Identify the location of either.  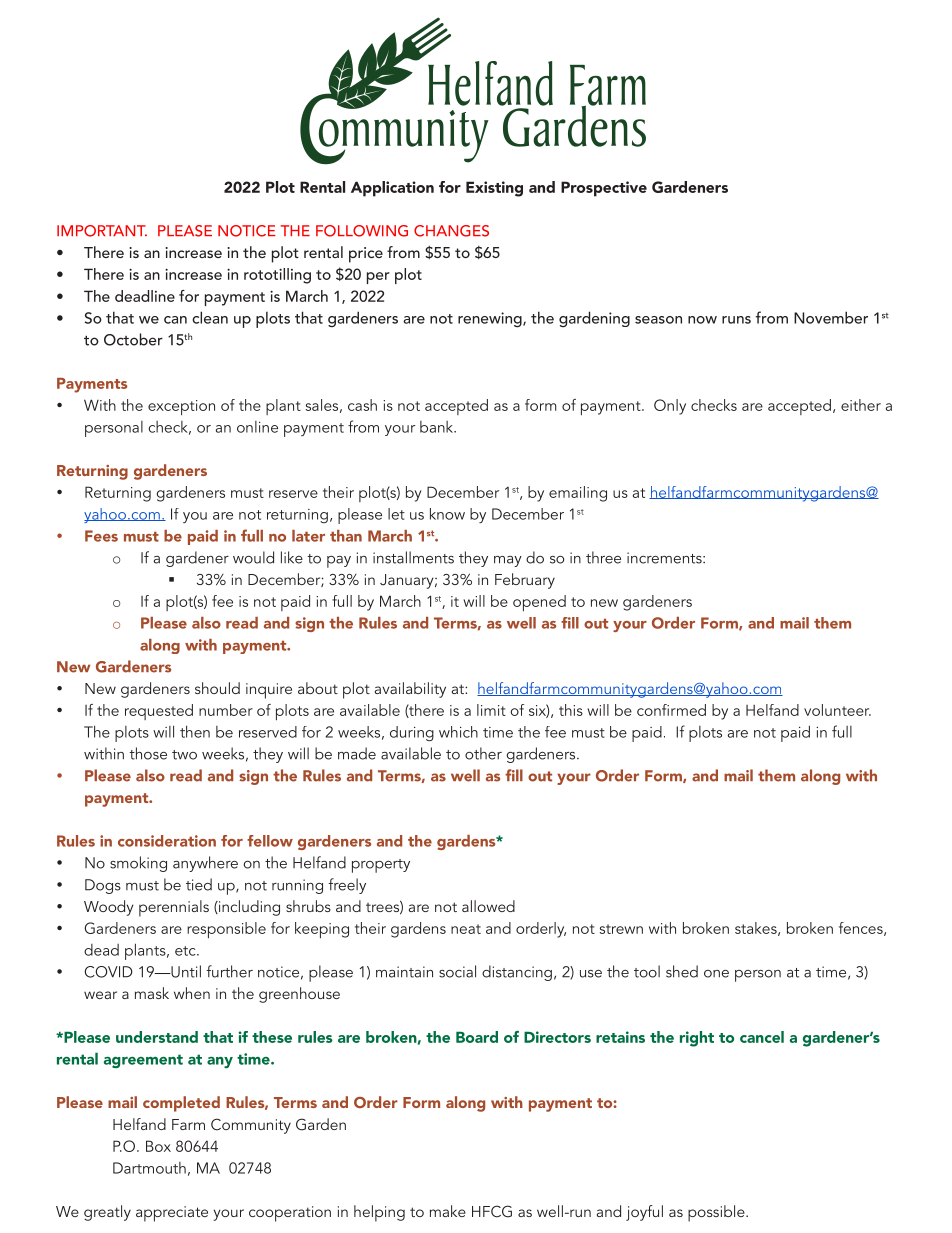
(861, 405).
